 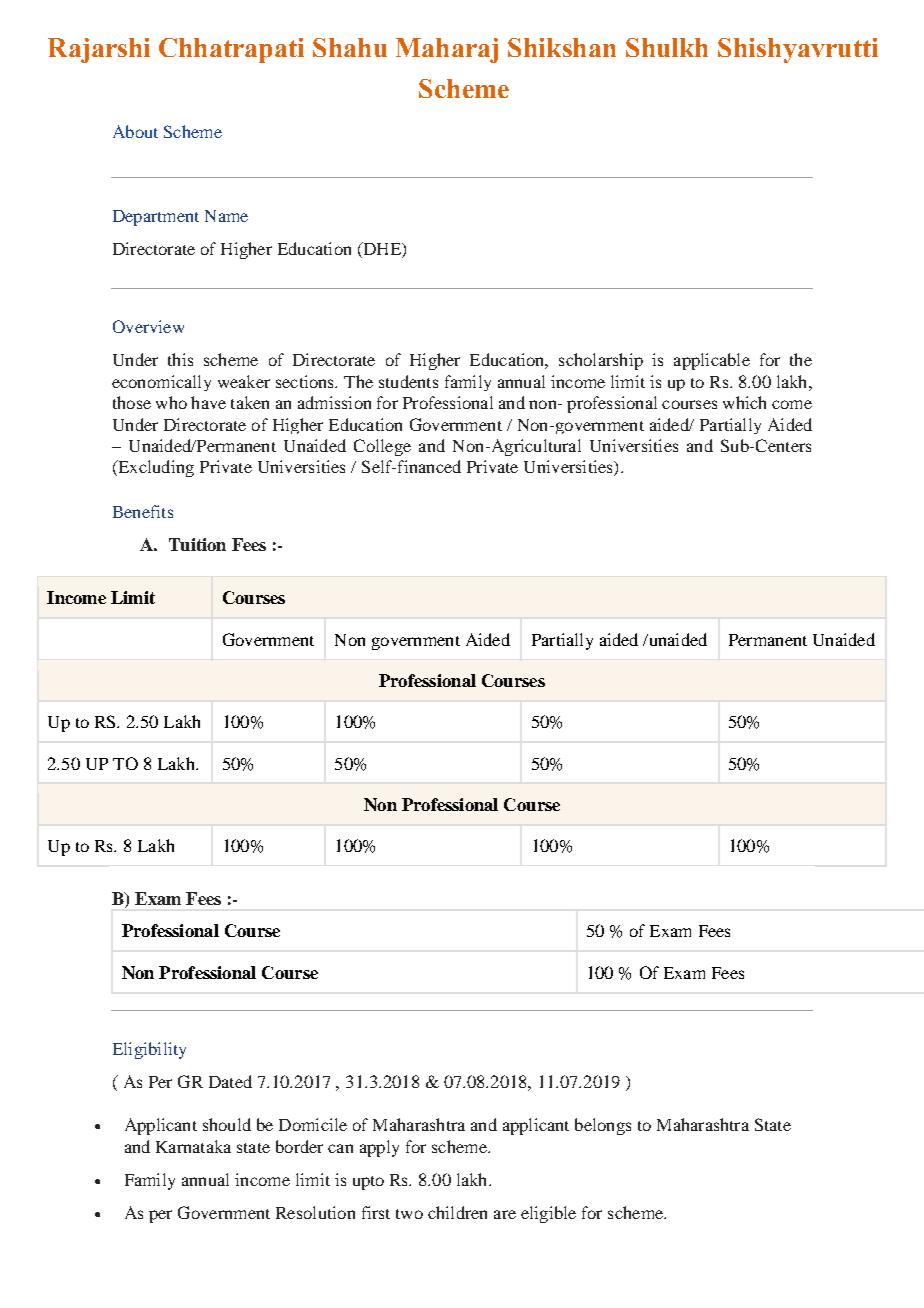 I want to click on which, so click(x=744, y=402).
